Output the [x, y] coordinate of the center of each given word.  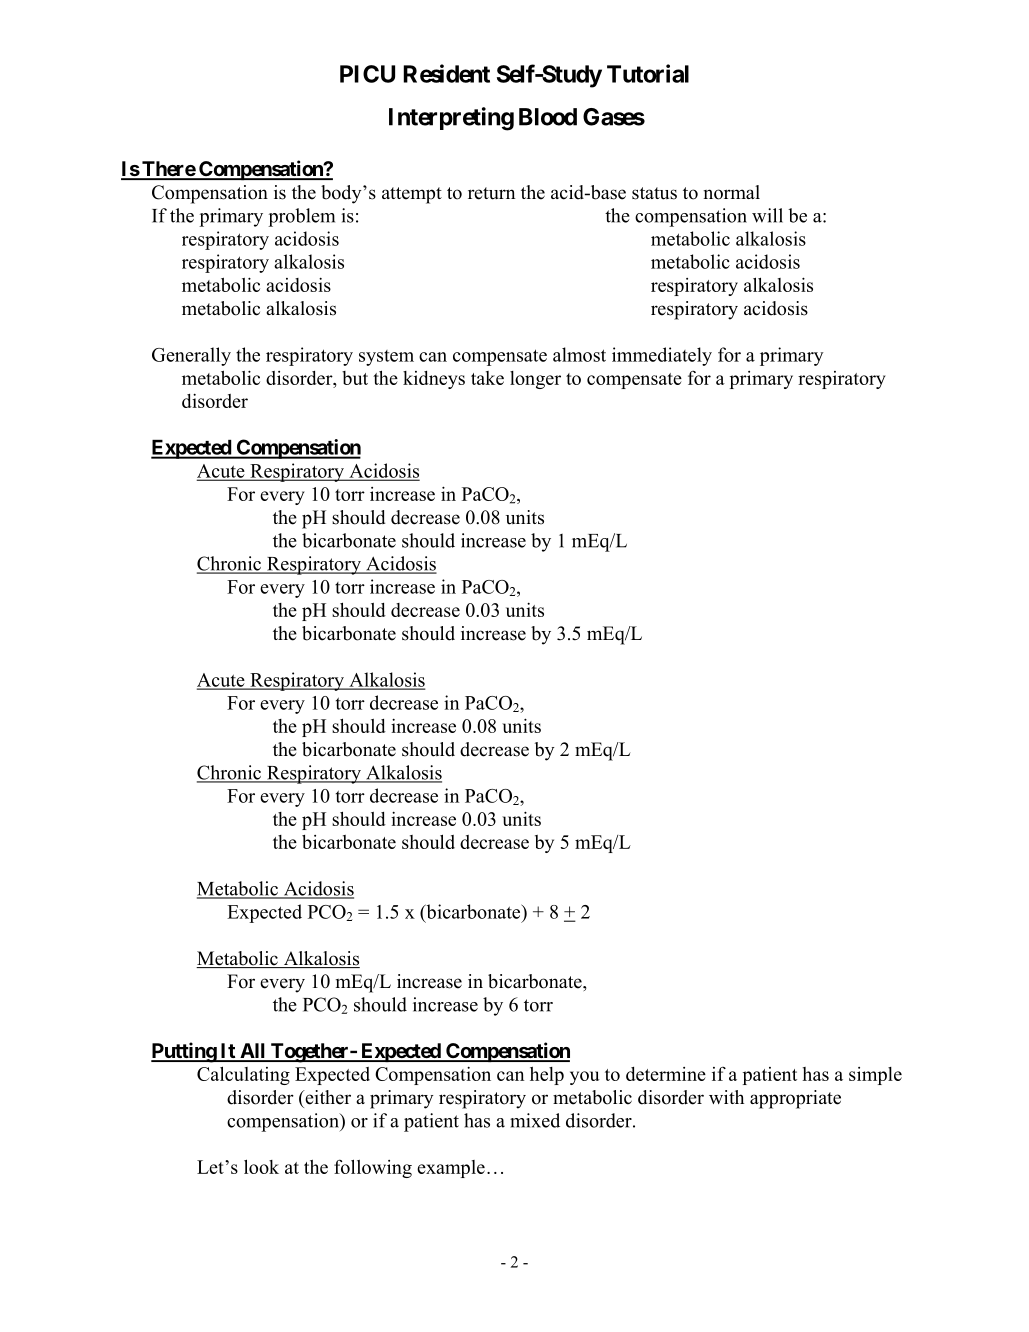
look [261, 1166]
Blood [548, 117]
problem [301, 217]
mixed [535, 1120]
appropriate [795, 1099]
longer [535, 380]
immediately [662, 356]
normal [732, 192]
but [355, 378]
